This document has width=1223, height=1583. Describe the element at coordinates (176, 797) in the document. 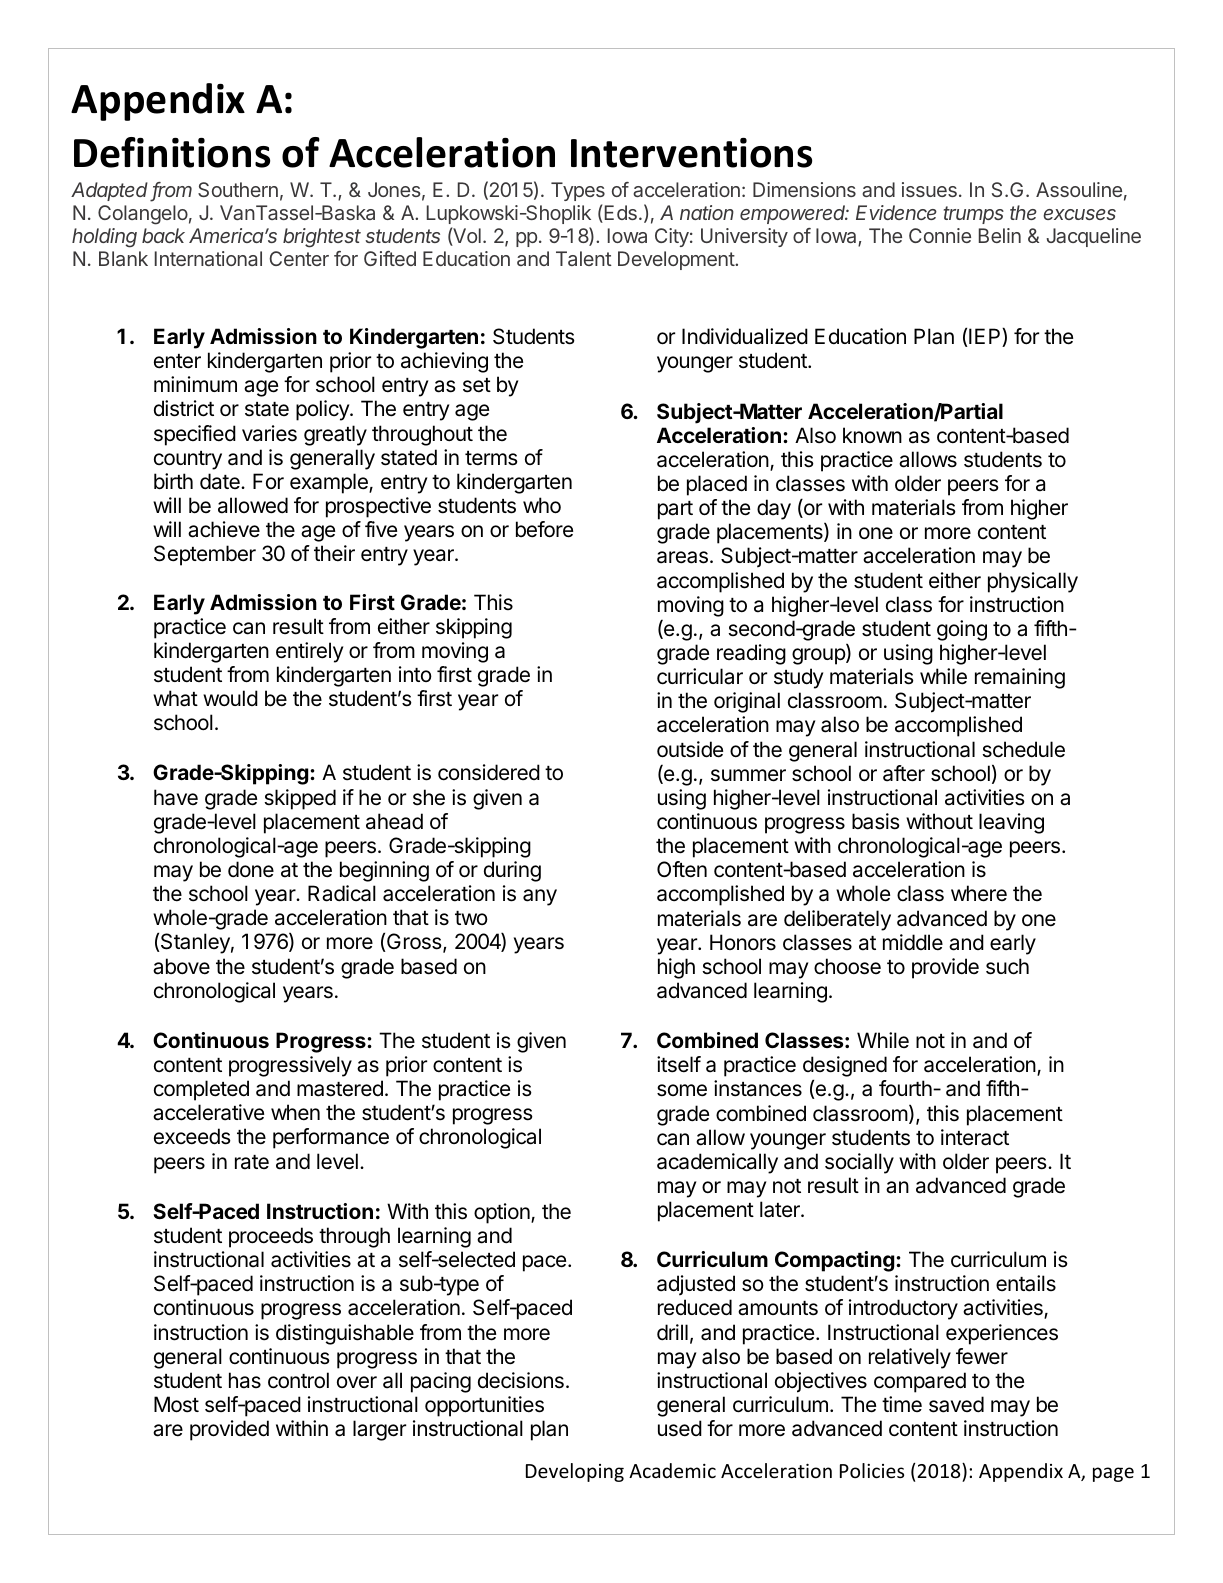

I see `have` at that location.
